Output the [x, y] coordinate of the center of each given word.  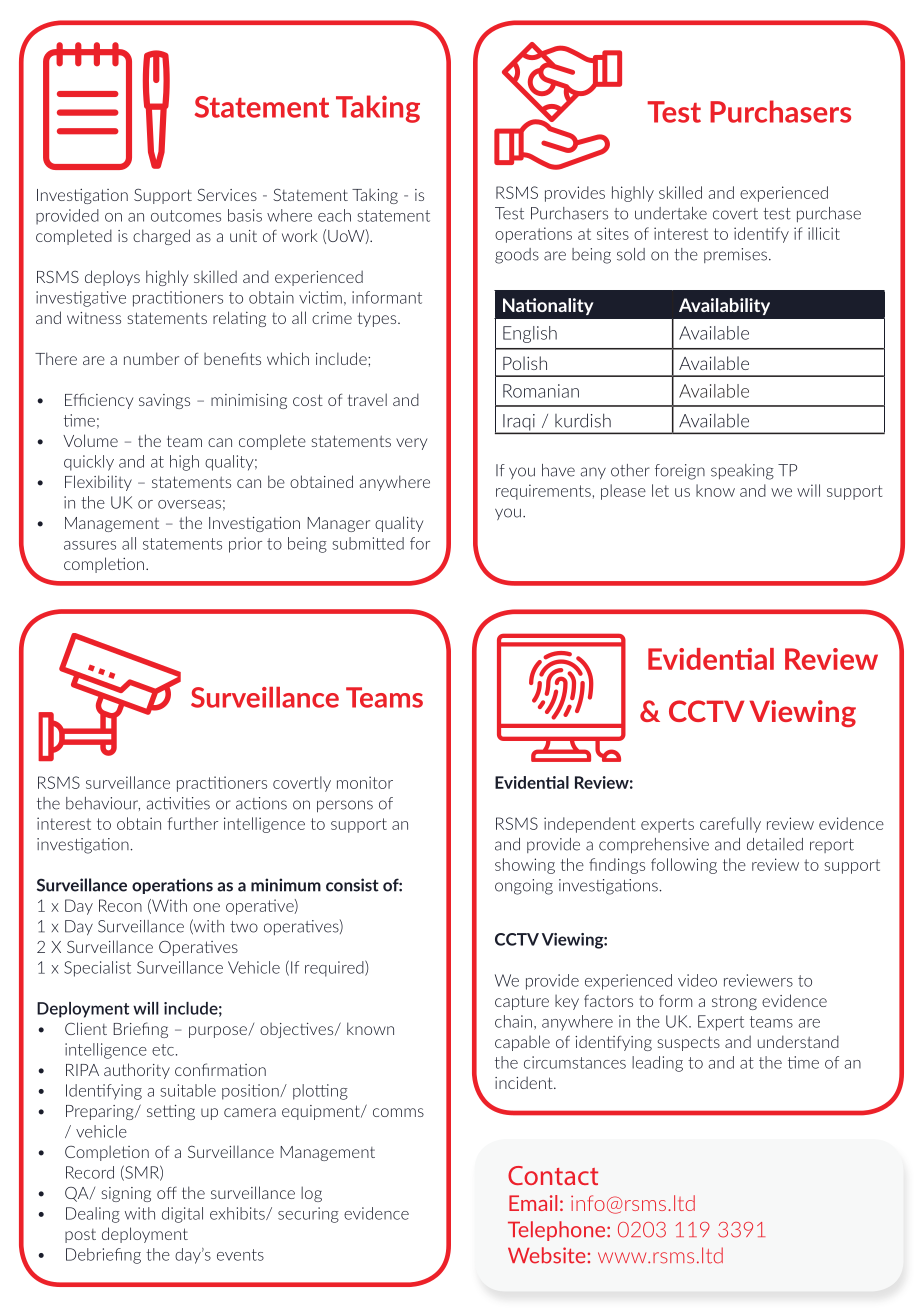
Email [533, 1203]
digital [182, 1215]
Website [547, 1255]
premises [735, 255]
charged [161, 237]
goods [517, 256]
